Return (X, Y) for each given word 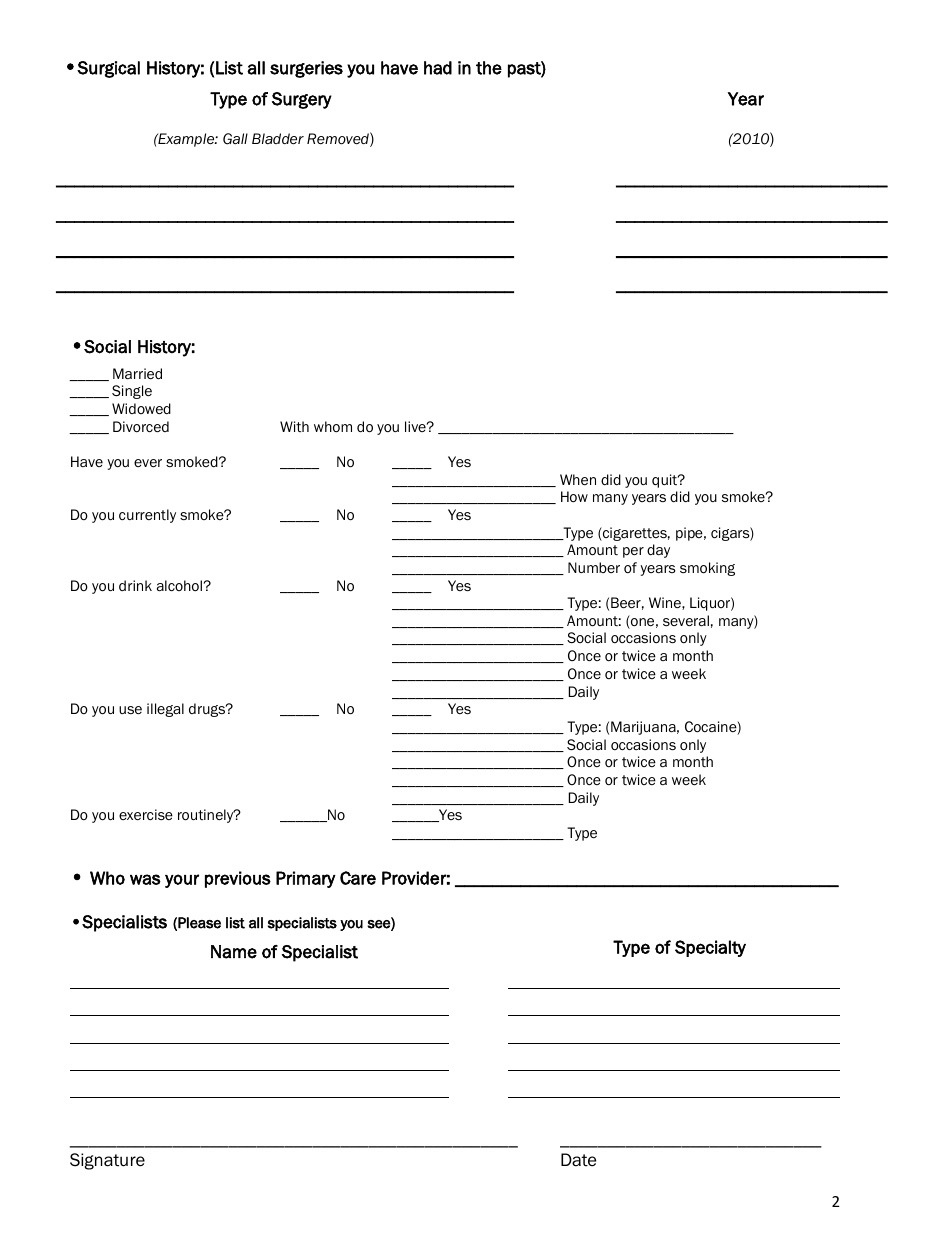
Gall (235, 139)
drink (135, 585)
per (633, 552)
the (489, 68)
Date (578, 1160)
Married (137, 374)
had (438, 68)
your (182, 881)
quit (666, 481)
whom (333, 426)
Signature (107, 1161)
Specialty (710, 948)
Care (358, 878)
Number (594, 567)
